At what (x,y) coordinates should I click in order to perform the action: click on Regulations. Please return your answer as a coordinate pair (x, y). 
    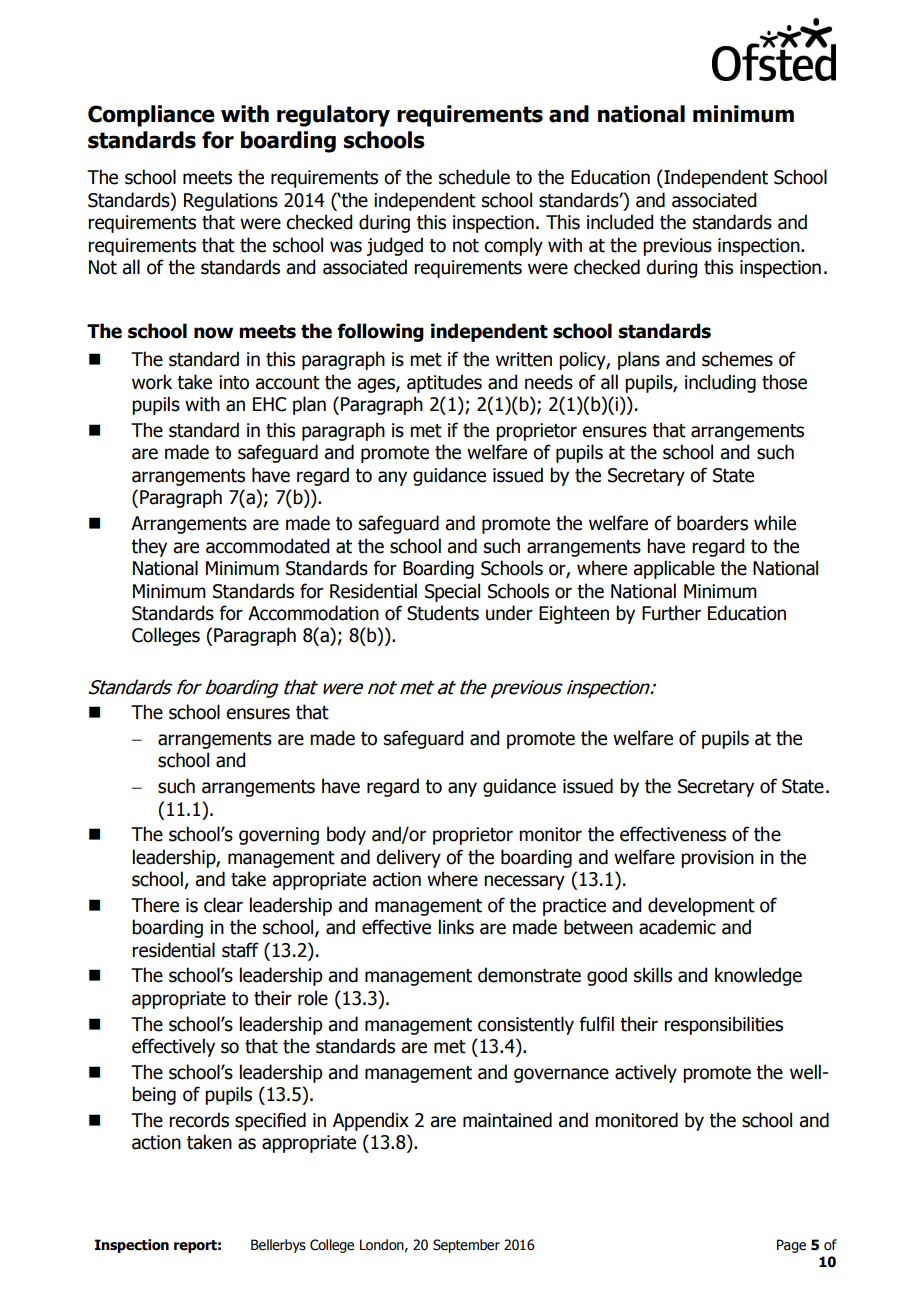
    Looking at the image, I should click on (231, 201).
